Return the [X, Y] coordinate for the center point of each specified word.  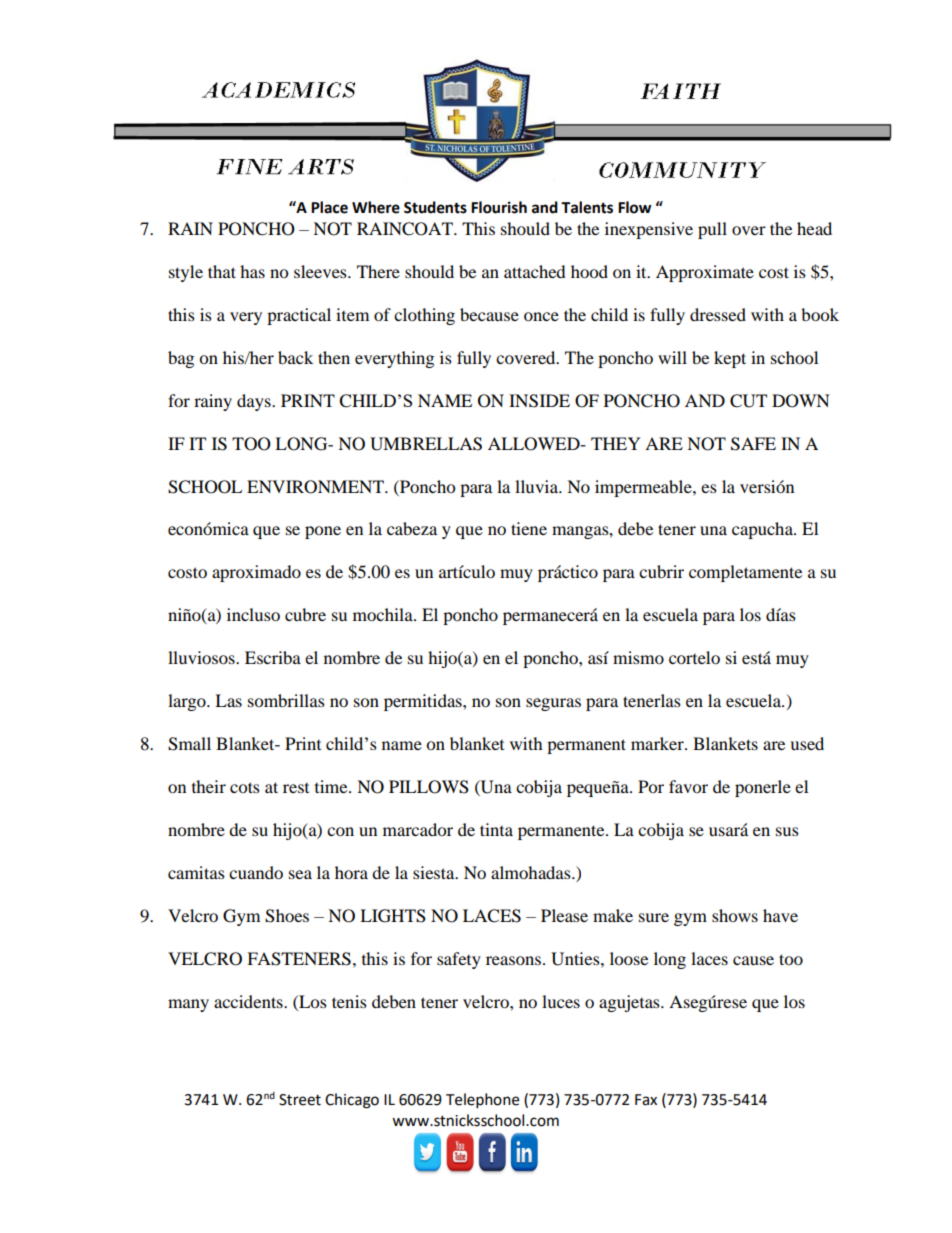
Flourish [499, 207]
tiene [529, 528]
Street [300, 1100]
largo [188, 702]
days [255, 402]
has [252, 271]
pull [712, 230]
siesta [435, 872]
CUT [748, 401]
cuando [256, 872]
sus [787, 831]
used [807, 743]
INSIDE [539, 401]
